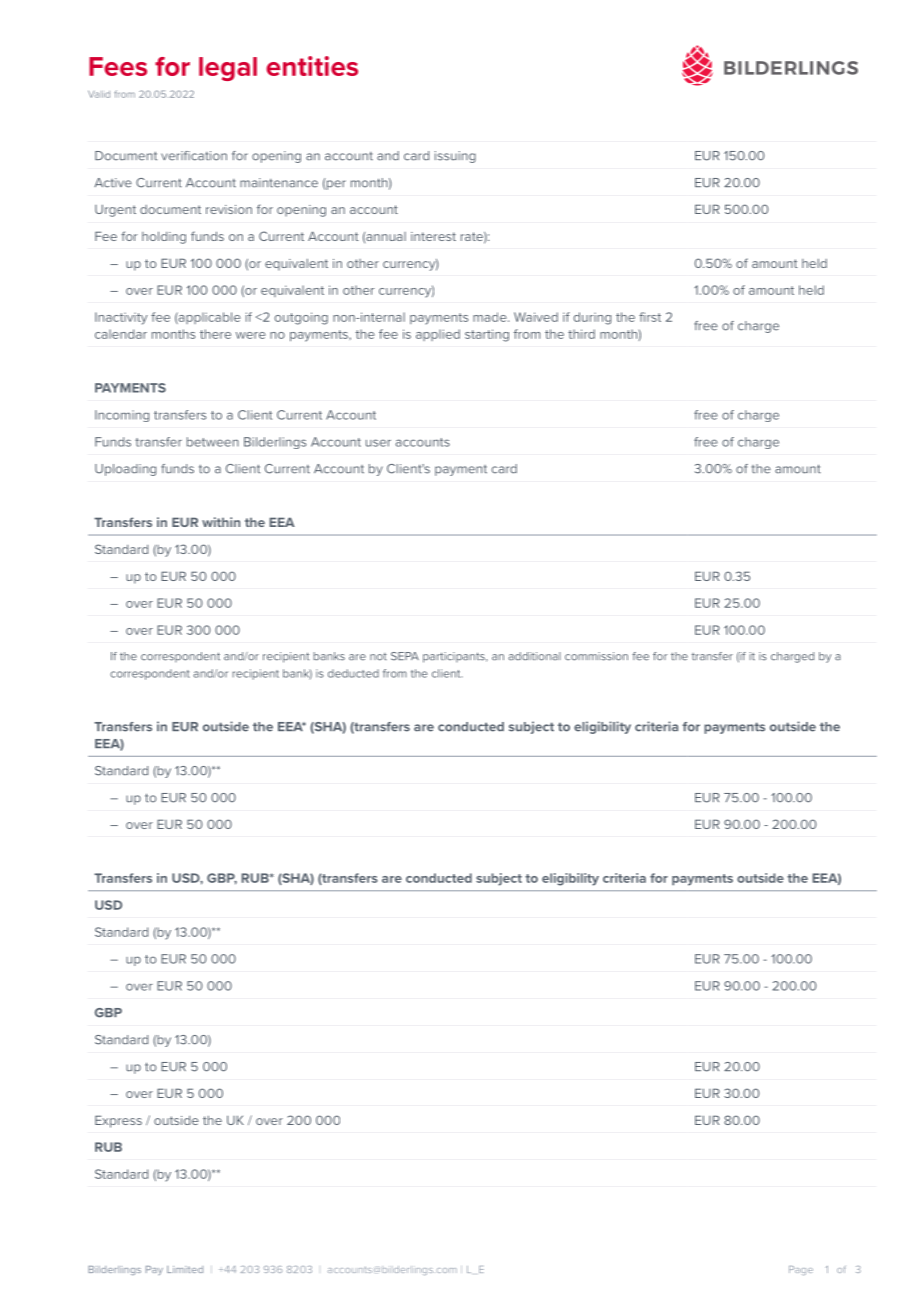 The width and height of the screenshot is (924, 1308). What do you see at coordinates (438, 335) in the screenshot?
I see `applied` at bounding box center [438, 335].
